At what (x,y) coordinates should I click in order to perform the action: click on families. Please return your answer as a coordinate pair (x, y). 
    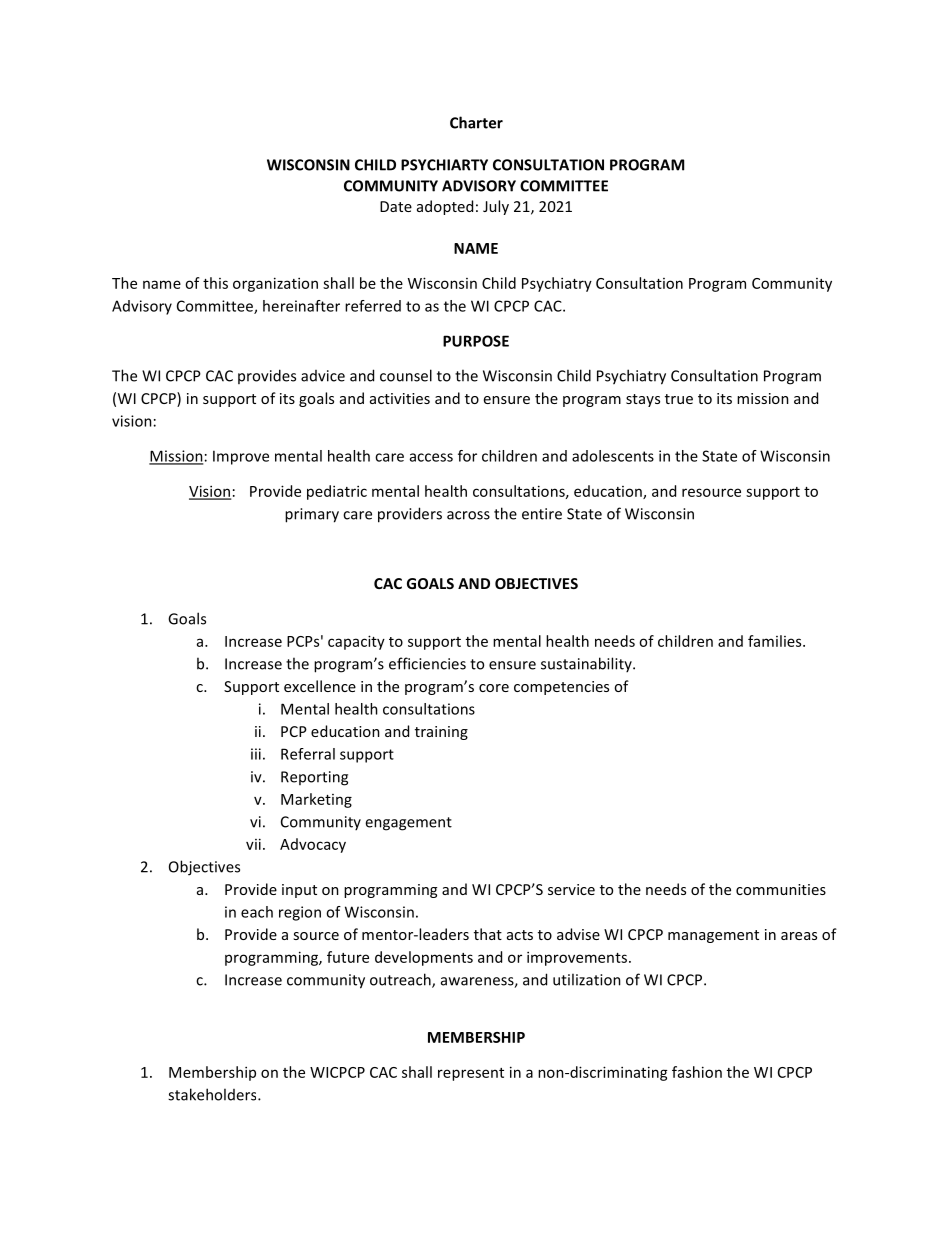
    Looking at the image, I should click on (776, 641).
